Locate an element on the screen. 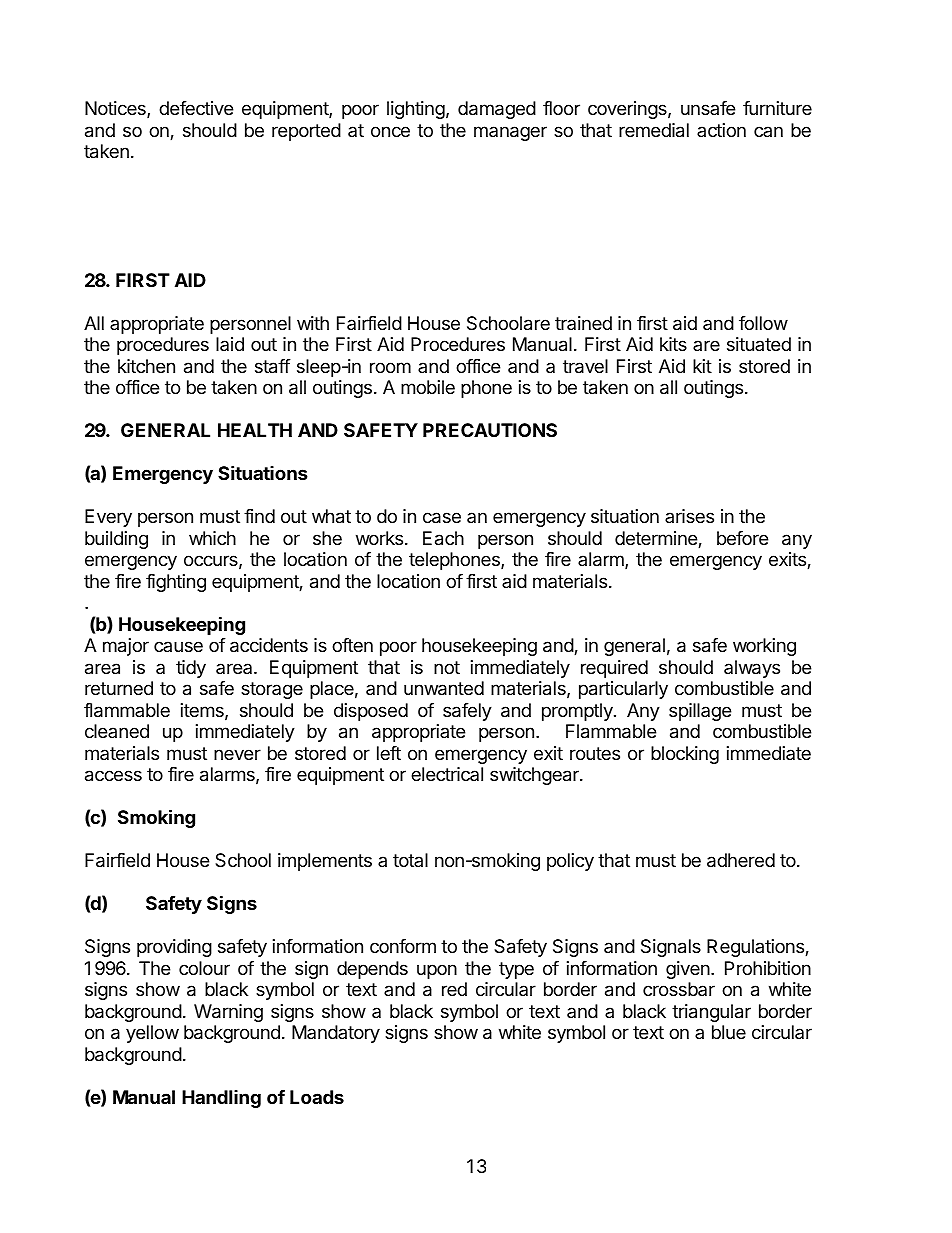 The width and height of the screenshot is (952, 1233). electrical is located at coordinates (447, 774).
